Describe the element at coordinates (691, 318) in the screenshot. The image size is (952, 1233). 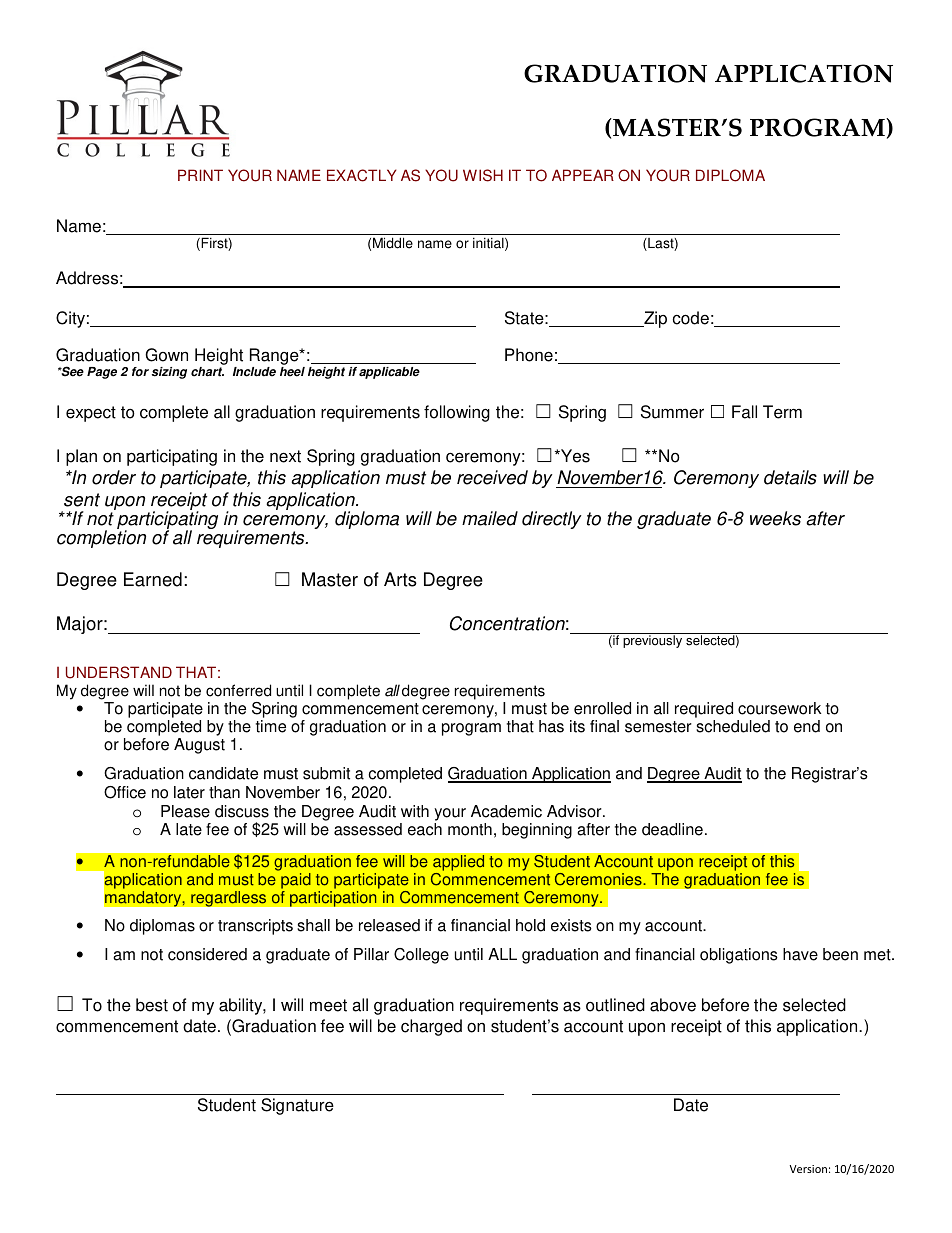
I see `code` at that location.
